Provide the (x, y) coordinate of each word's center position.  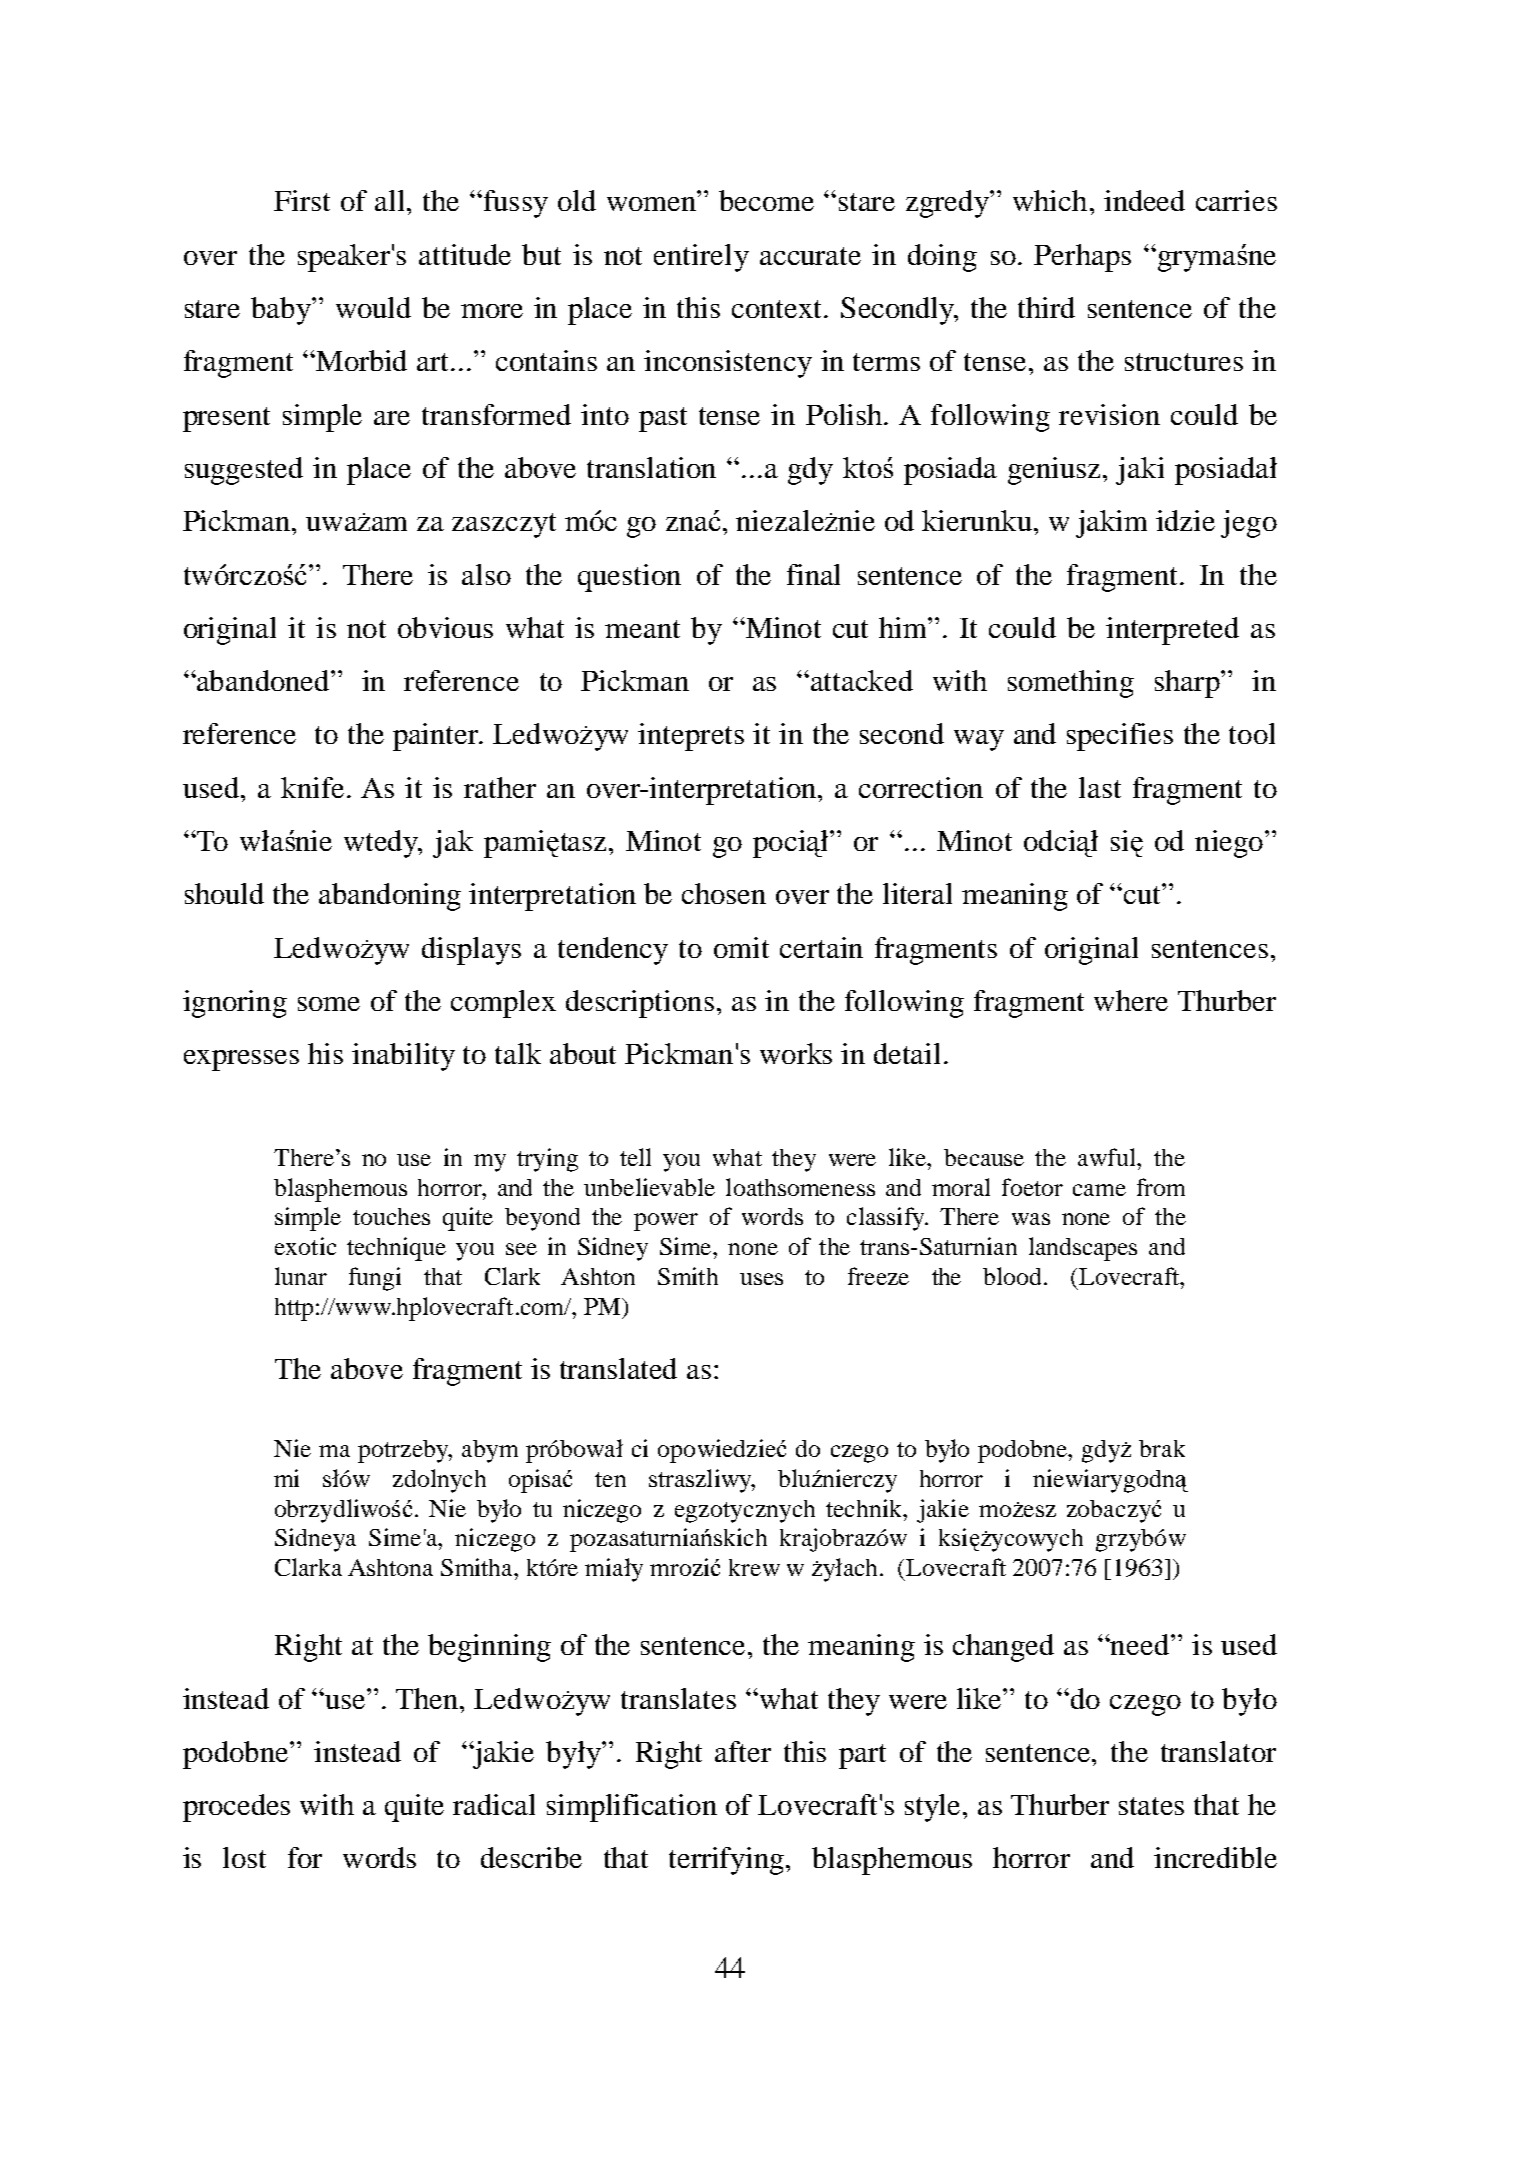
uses (761, 1279)
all (389, 200)
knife (312, 787)
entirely (701, 258)
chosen (724, 893)
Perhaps (1082, 258)
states (1151, 1806)
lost (244, 1857)
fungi (375, 1279)
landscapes (1083, 1249)
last (1100, 787)
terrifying (728, 1861)
